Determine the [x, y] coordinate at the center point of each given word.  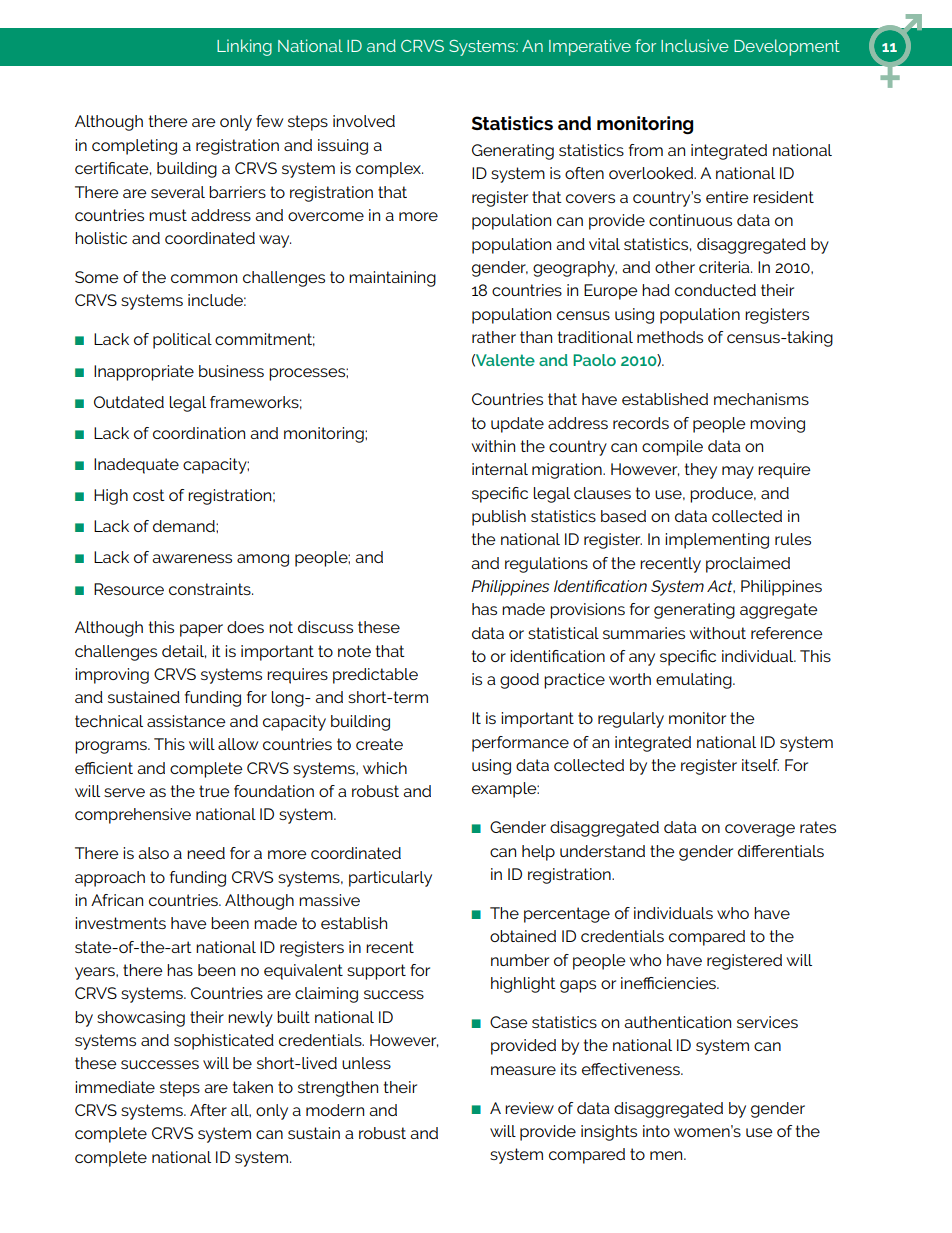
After [208, 1110]
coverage [760, 830]
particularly [390, 879]
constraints [211, 589]
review [529, 1108]
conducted [715, 290]
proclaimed [748, 565]
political [182, 341]
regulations [546, 565]
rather [494, 337]
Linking [244, 47]
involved [364, 121]
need [206, 853]
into [656, 1131]
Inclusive [695, 45]
